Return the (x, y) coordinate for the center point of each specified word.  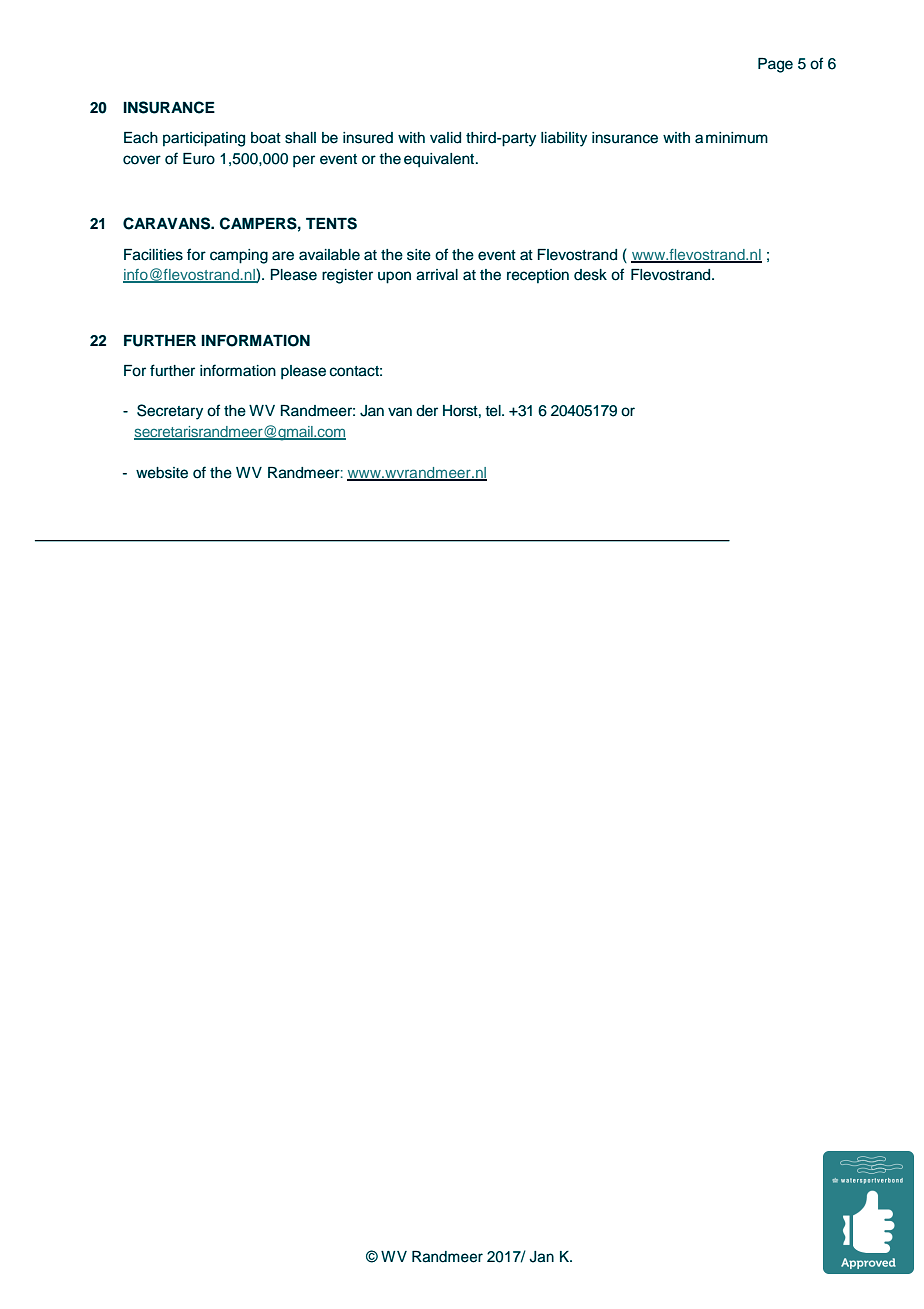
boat (266, 138)
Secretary (170, 412)
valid (445, 138)
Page (775, 65)
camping (239, 256)
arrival (437, 275)
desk (590, 275)
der (427, 411)
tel (494, 411)
